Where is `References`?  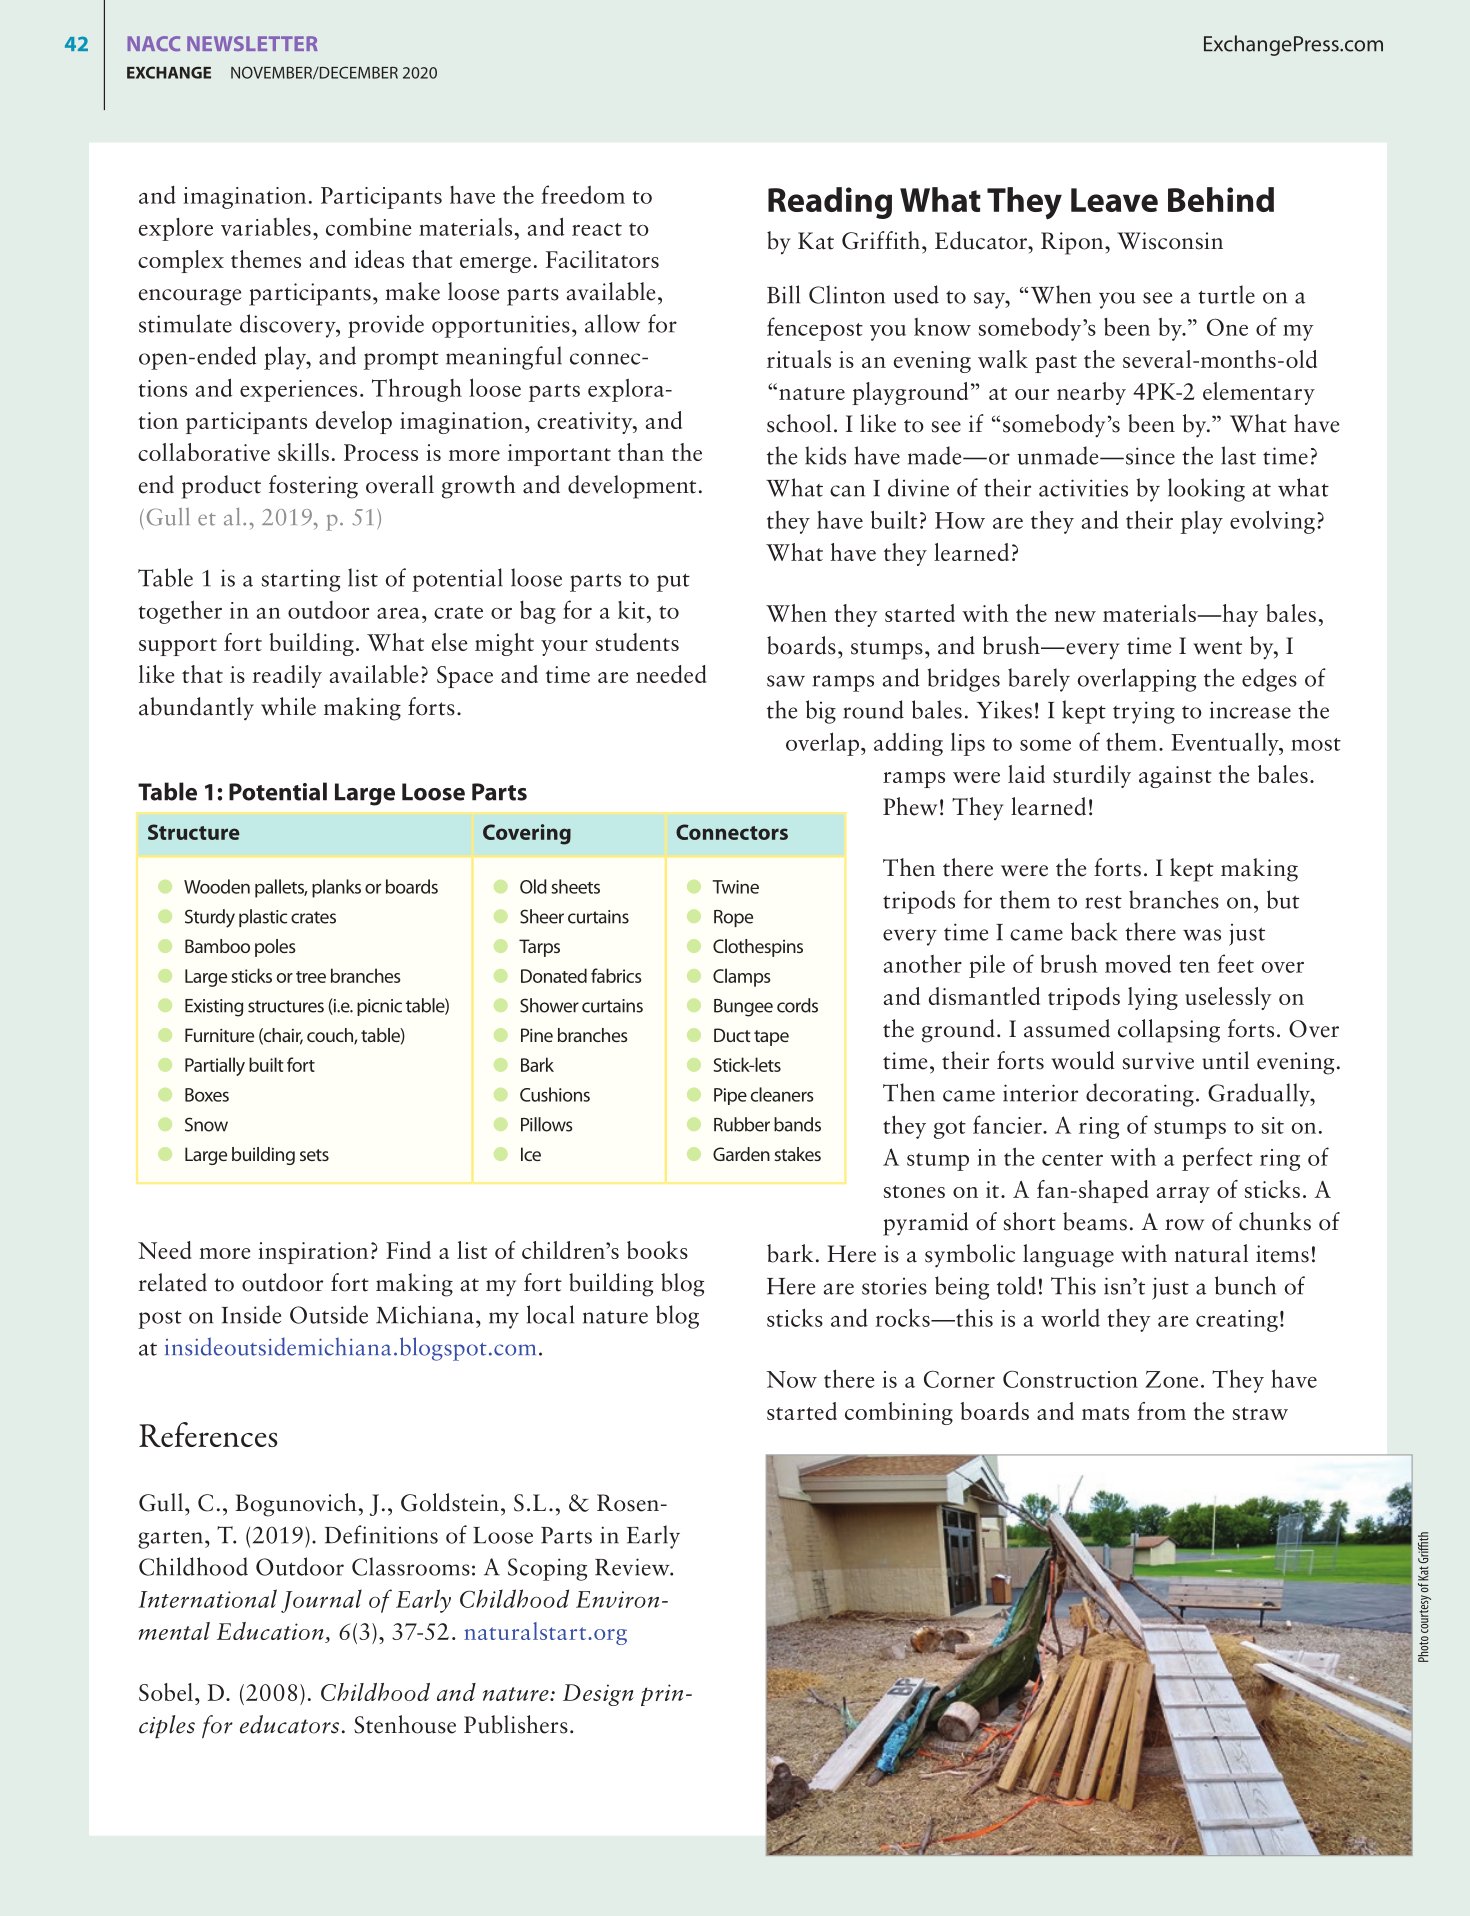 References is located at coordinates (208, 1434).
